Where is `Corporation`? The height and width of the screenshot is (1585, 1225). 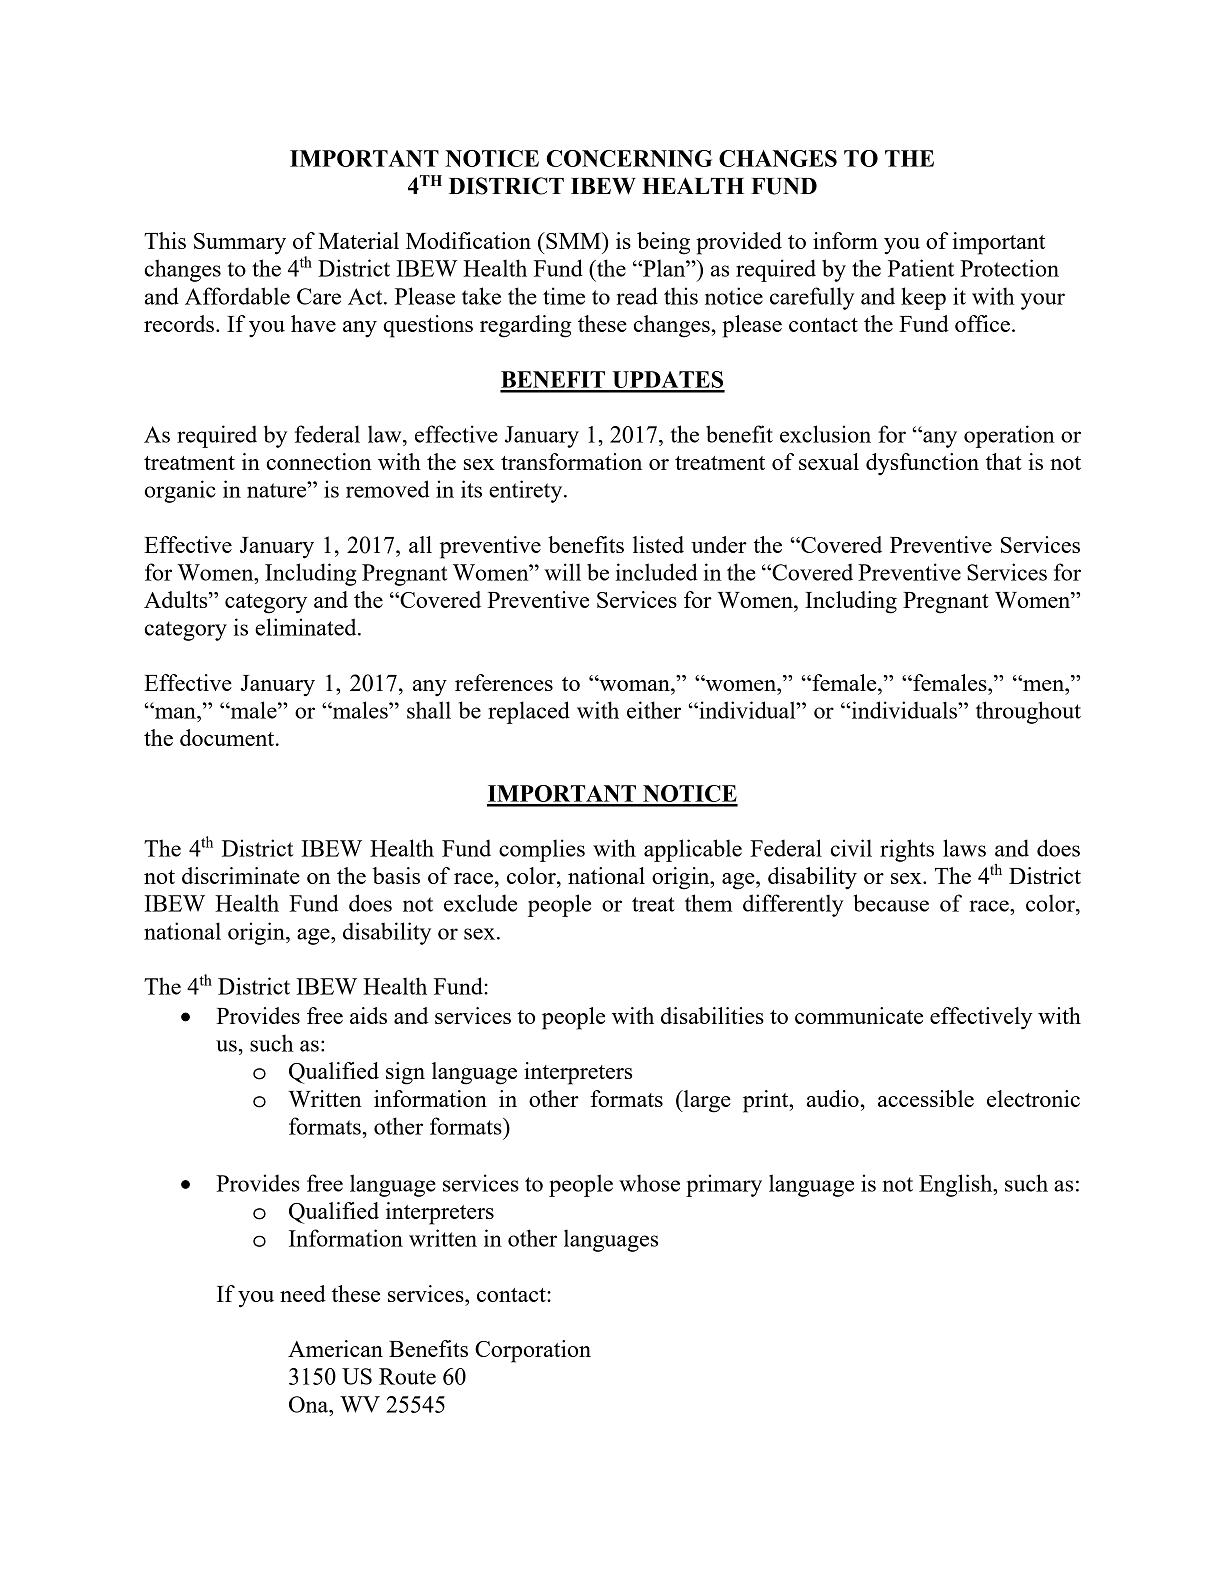 Corporation is located at coordinates (533, 1351).
